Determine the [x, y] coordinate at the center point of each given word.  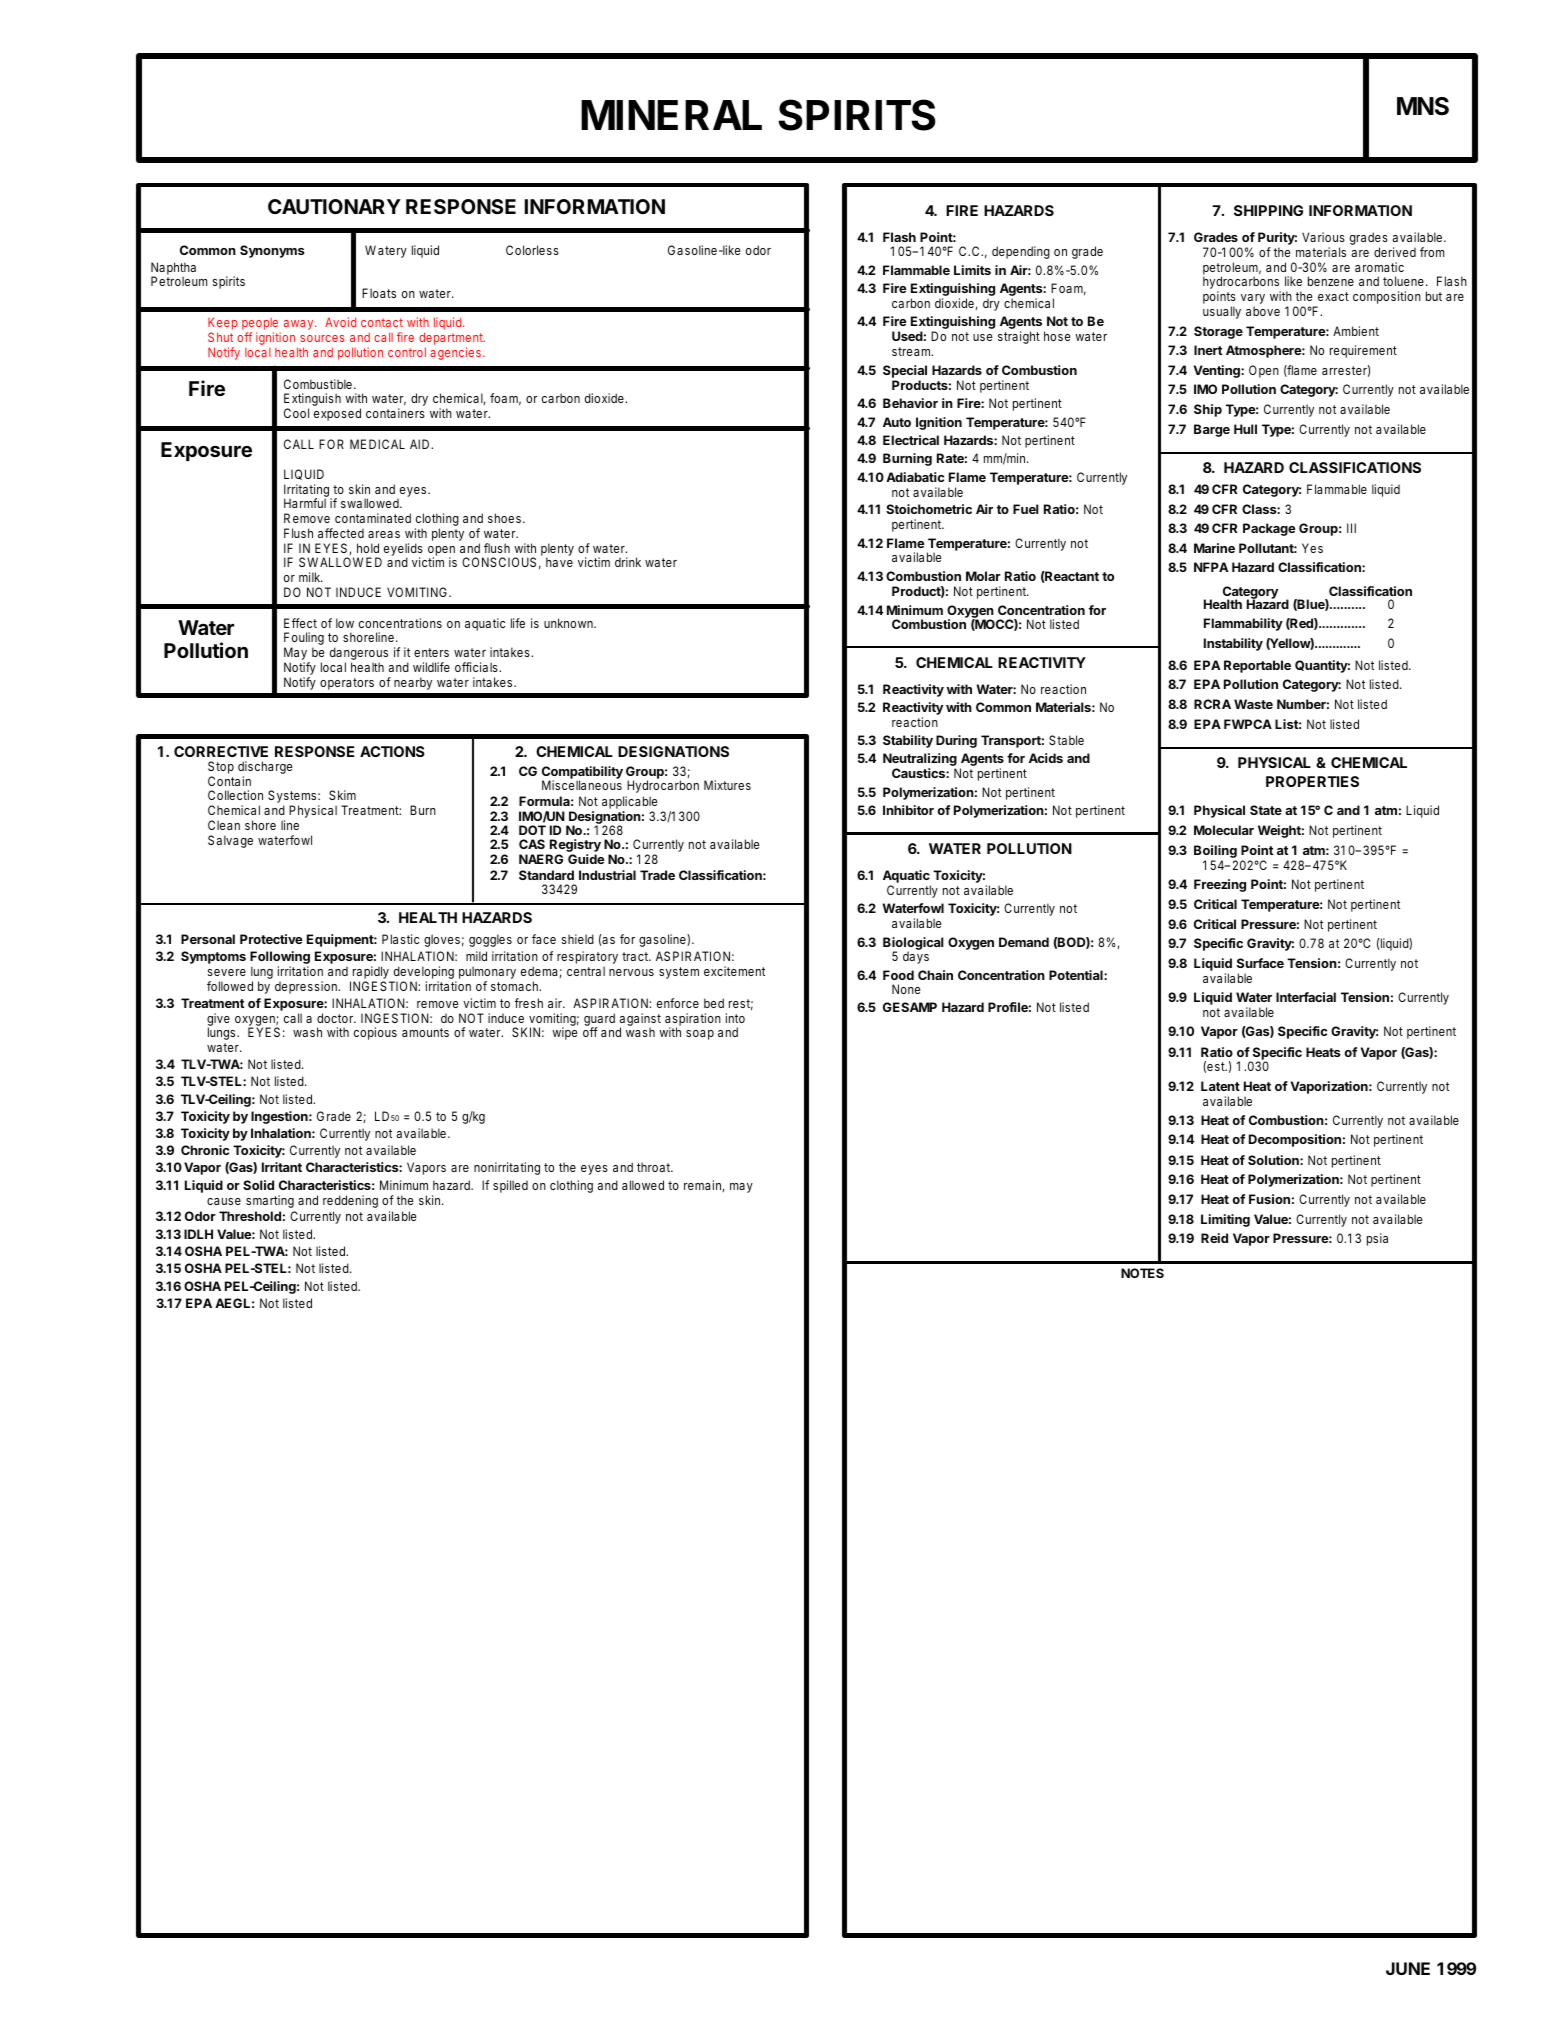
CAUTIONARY [334, 206]
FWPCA [1248, 724]
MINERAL [671, 115]
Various [1323, 237]
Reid [1214, 1238]
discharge [265, 769]
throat [655, 1167]
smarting [270, 1201]
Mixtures [727, 785]
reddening [350, 1201]
